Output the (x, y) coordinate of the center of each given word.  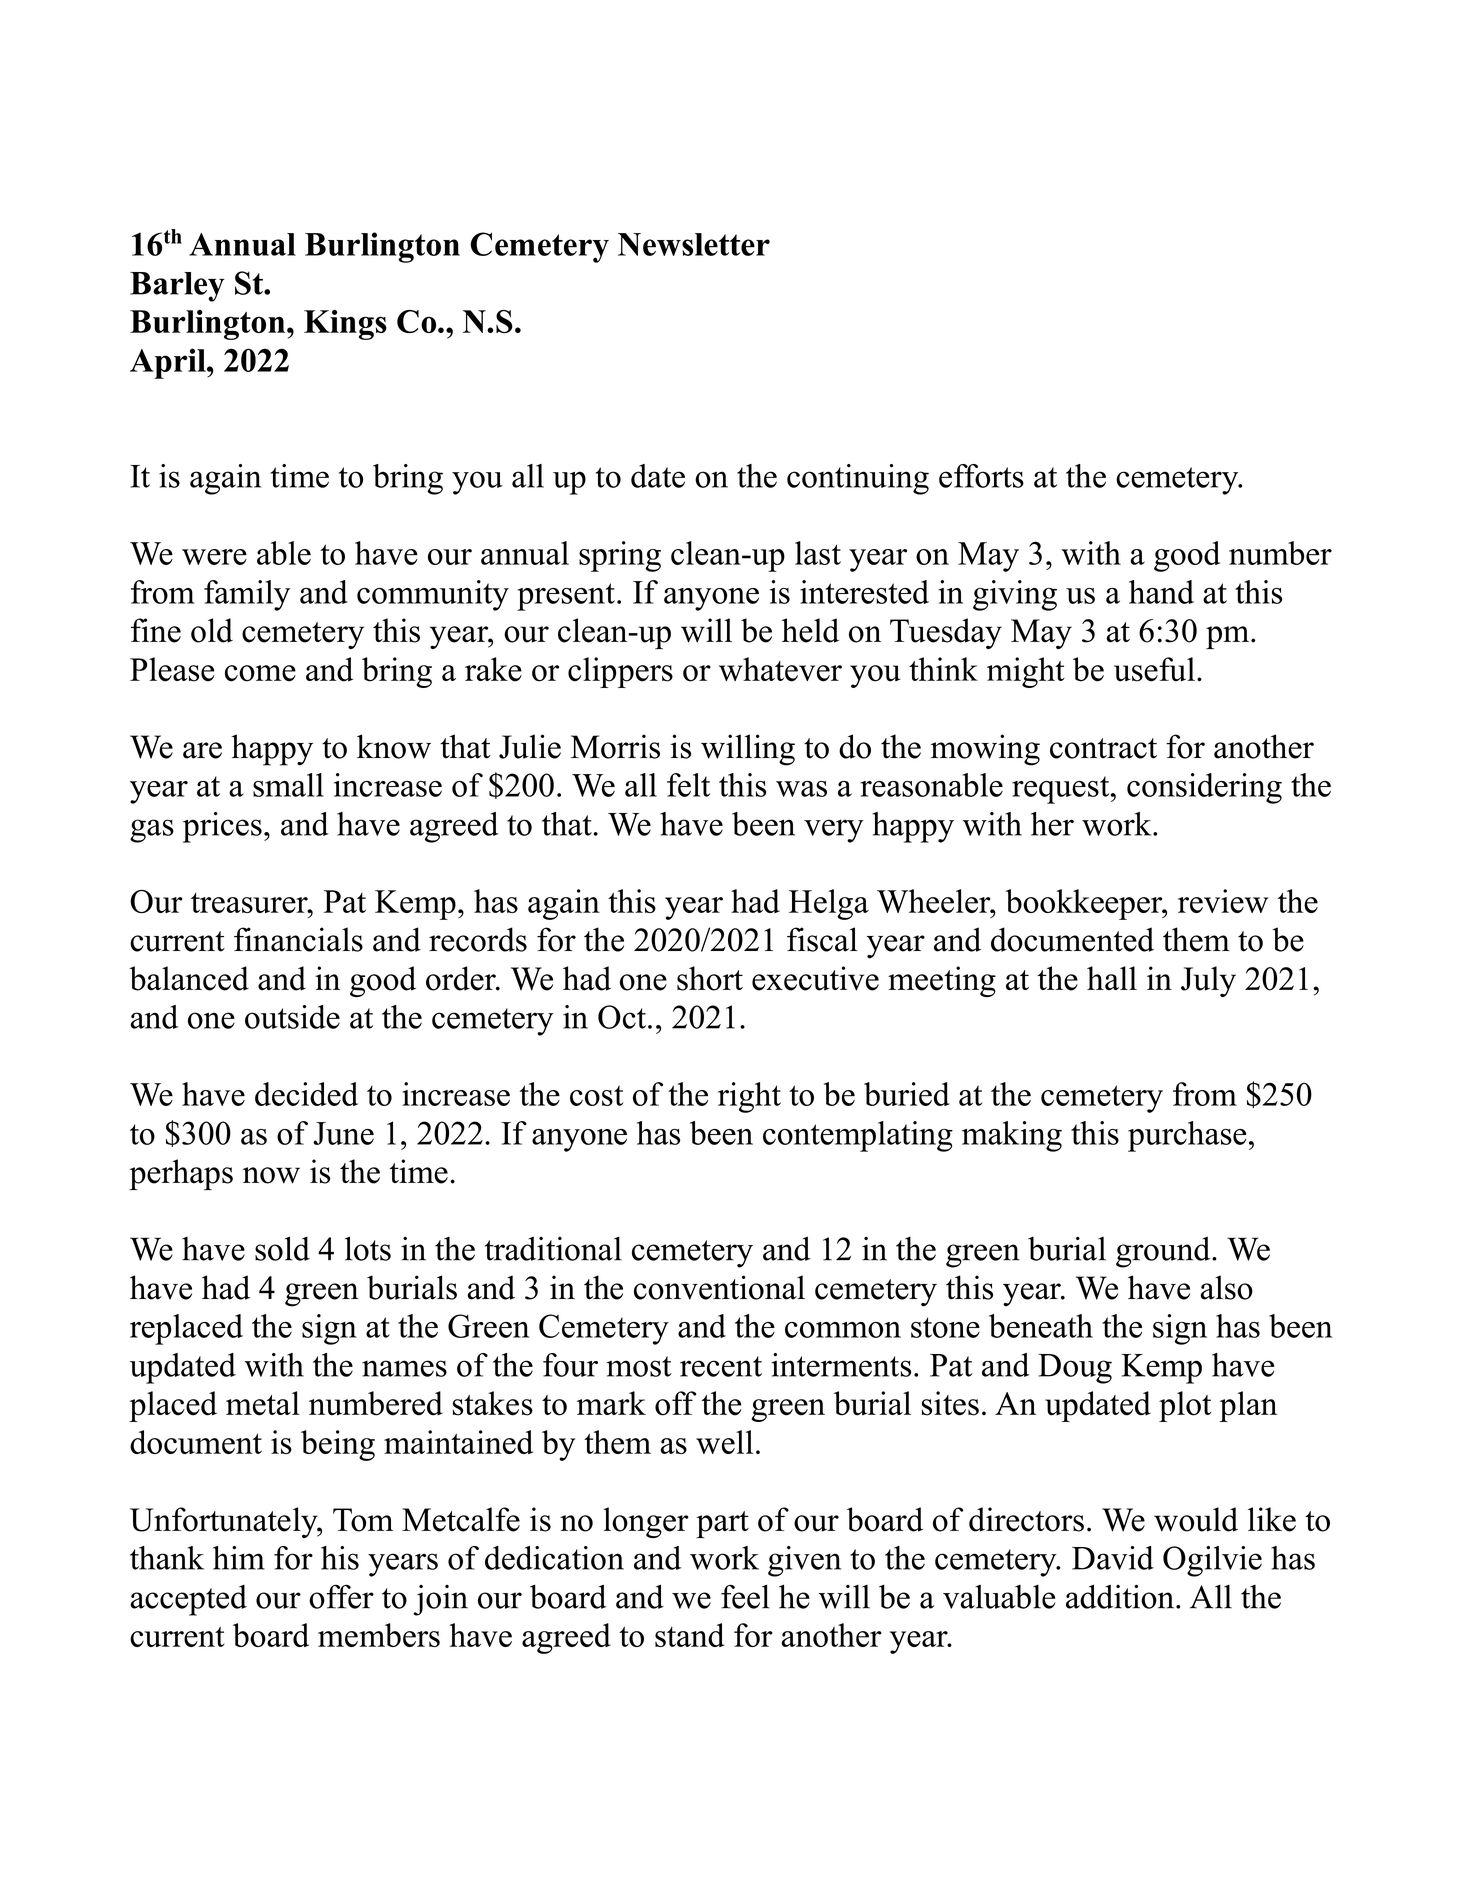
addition (1121, 1596)
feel (745, 1596)
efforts (981, 476)
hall (1112, 978)
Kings (345, 325)
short (710, 978)
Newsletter (694, 244)
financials (298, 939)
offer (341, 1597)
